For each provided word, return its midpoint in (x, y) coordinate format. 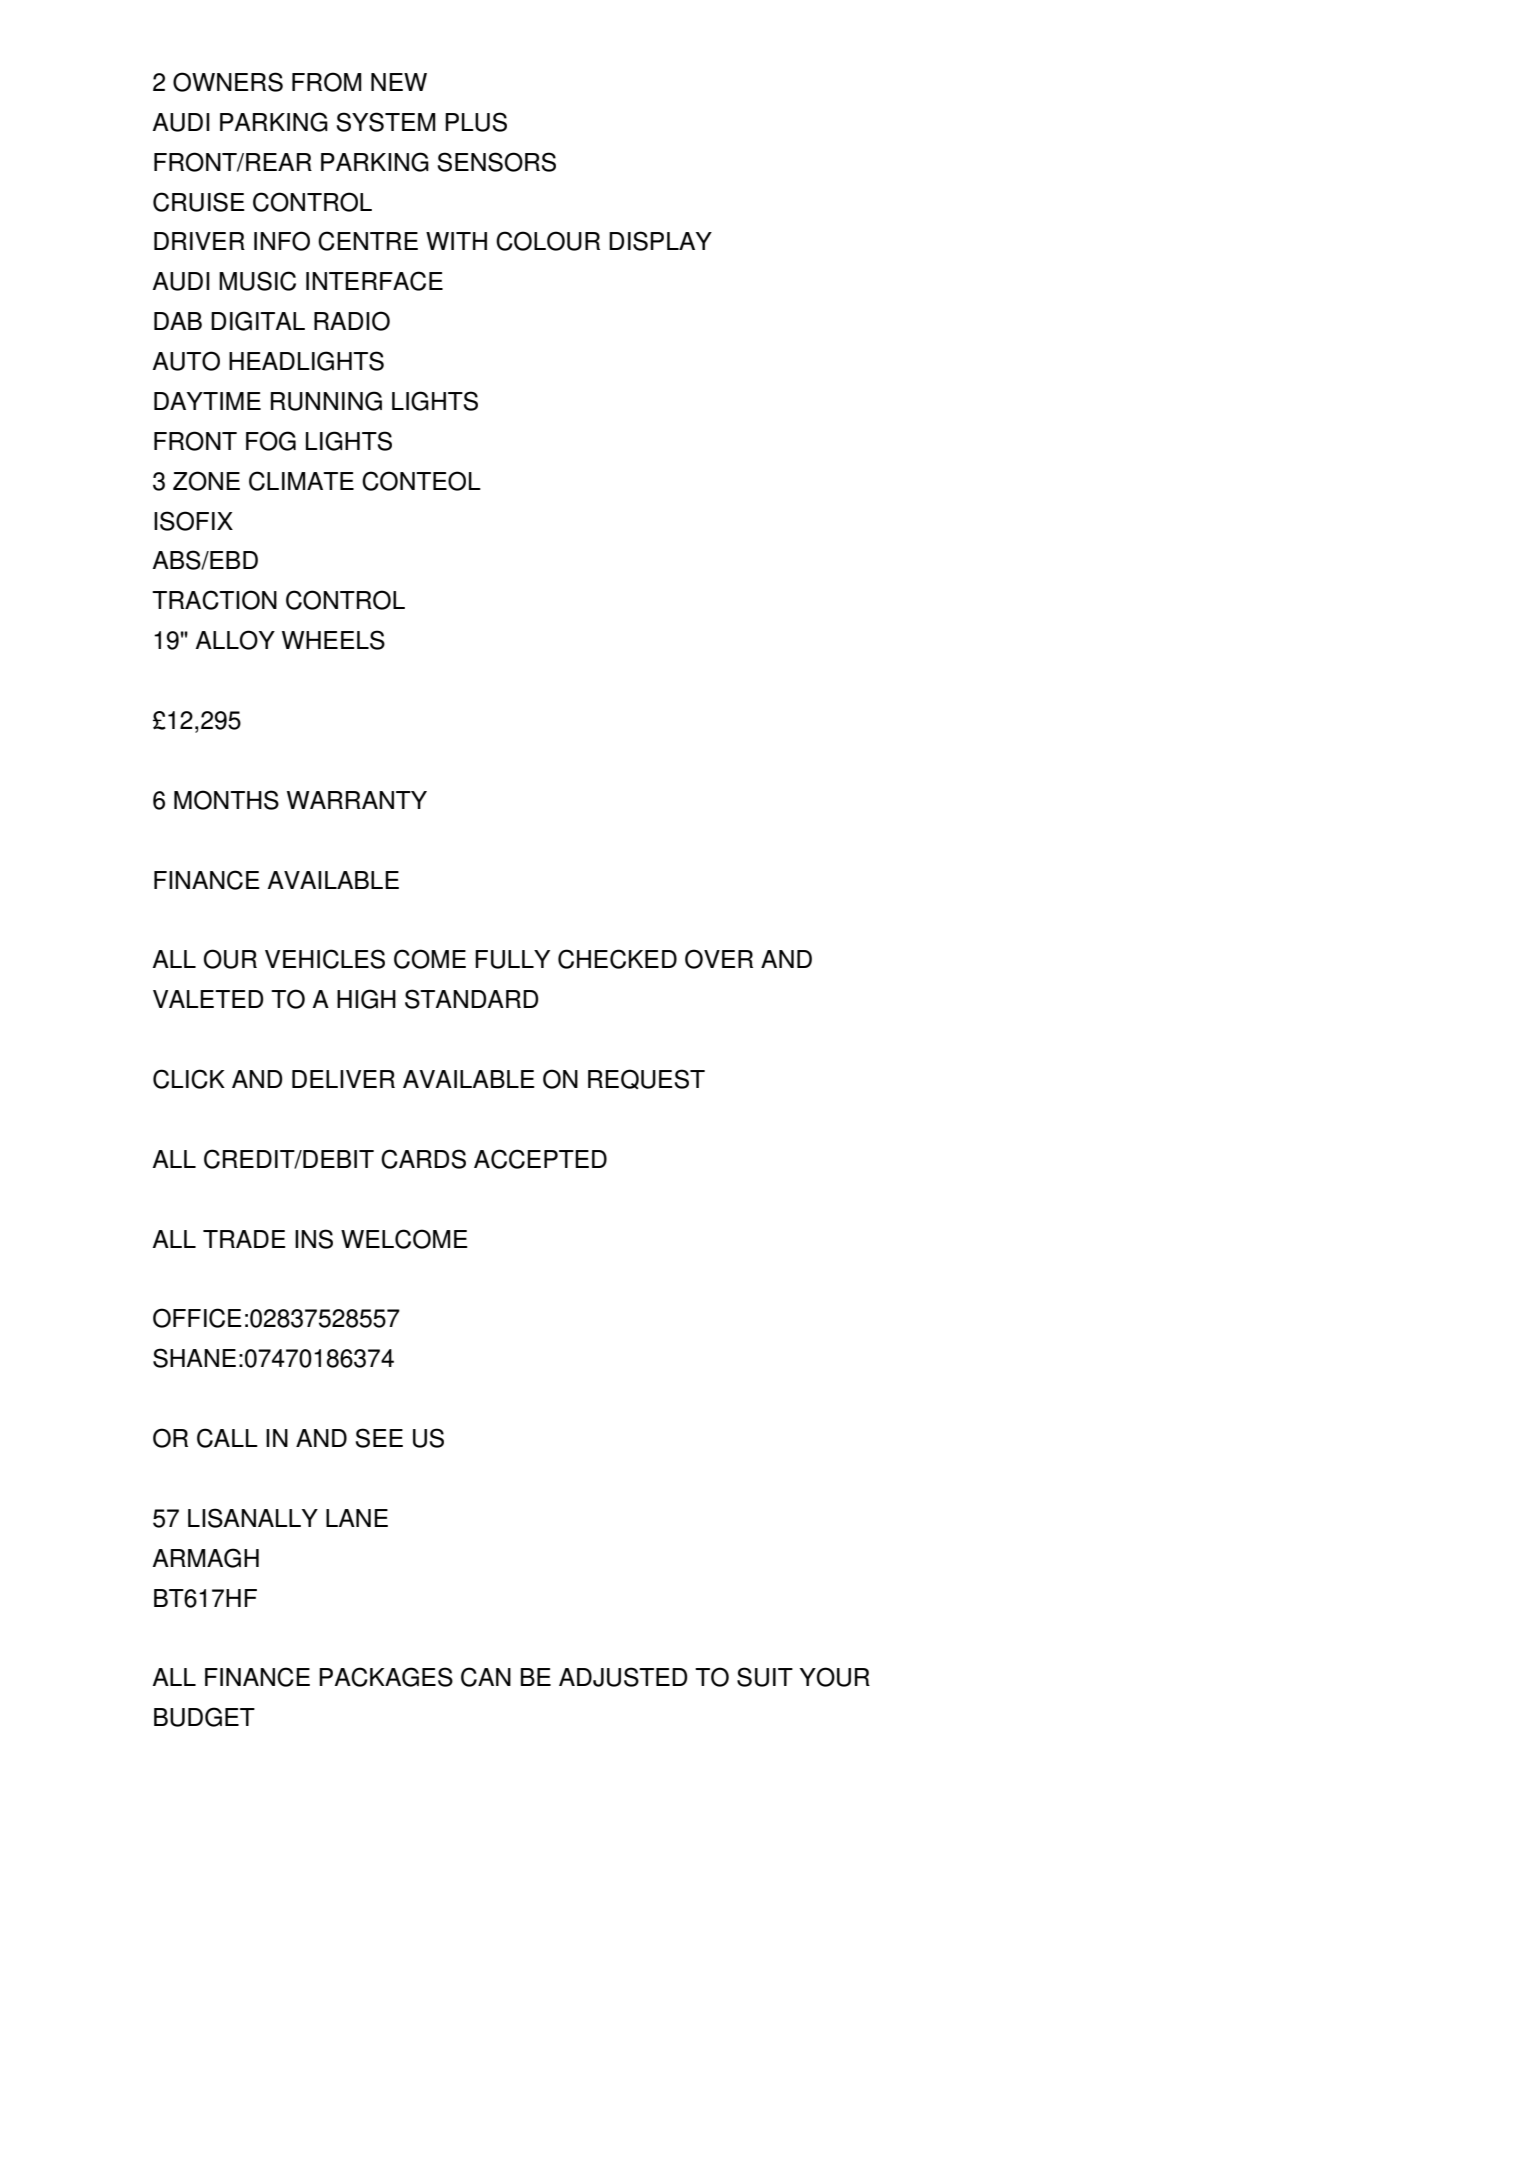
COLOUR (548, 241)
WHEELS (333, 640)
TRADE (244, 1239)
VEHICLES (325, 959)
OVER (719, 959)
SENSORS (497, 162)
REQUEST (646, 1079)
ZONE (206, 481)
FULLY (512, 959)
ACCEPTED (540, 1159)
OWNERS (228, 82)
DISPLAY (660, 241)
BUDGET (204, 1717)
